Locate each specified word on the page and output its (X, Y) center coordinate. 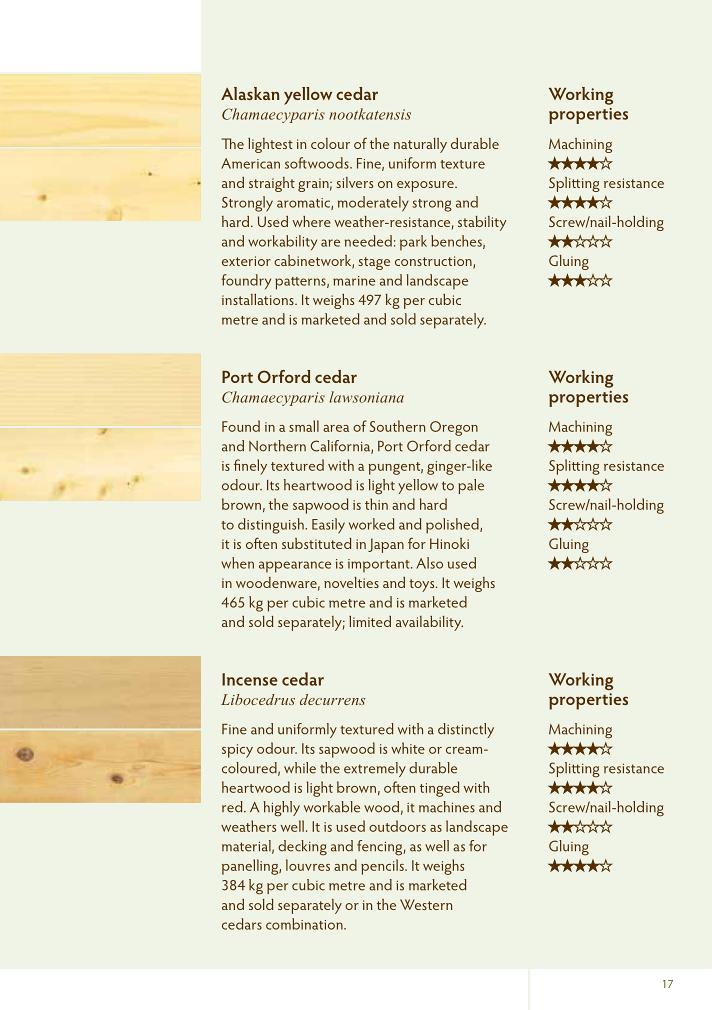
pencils (383, 867)
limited (370, 621)
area (336, 428)
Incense (250, 679)
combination (305, 924)
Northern (277, 446)
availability (429, 623)
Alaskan (250, 93)
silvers (355, 182)
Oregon (454, 428)
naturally (420, 145)
